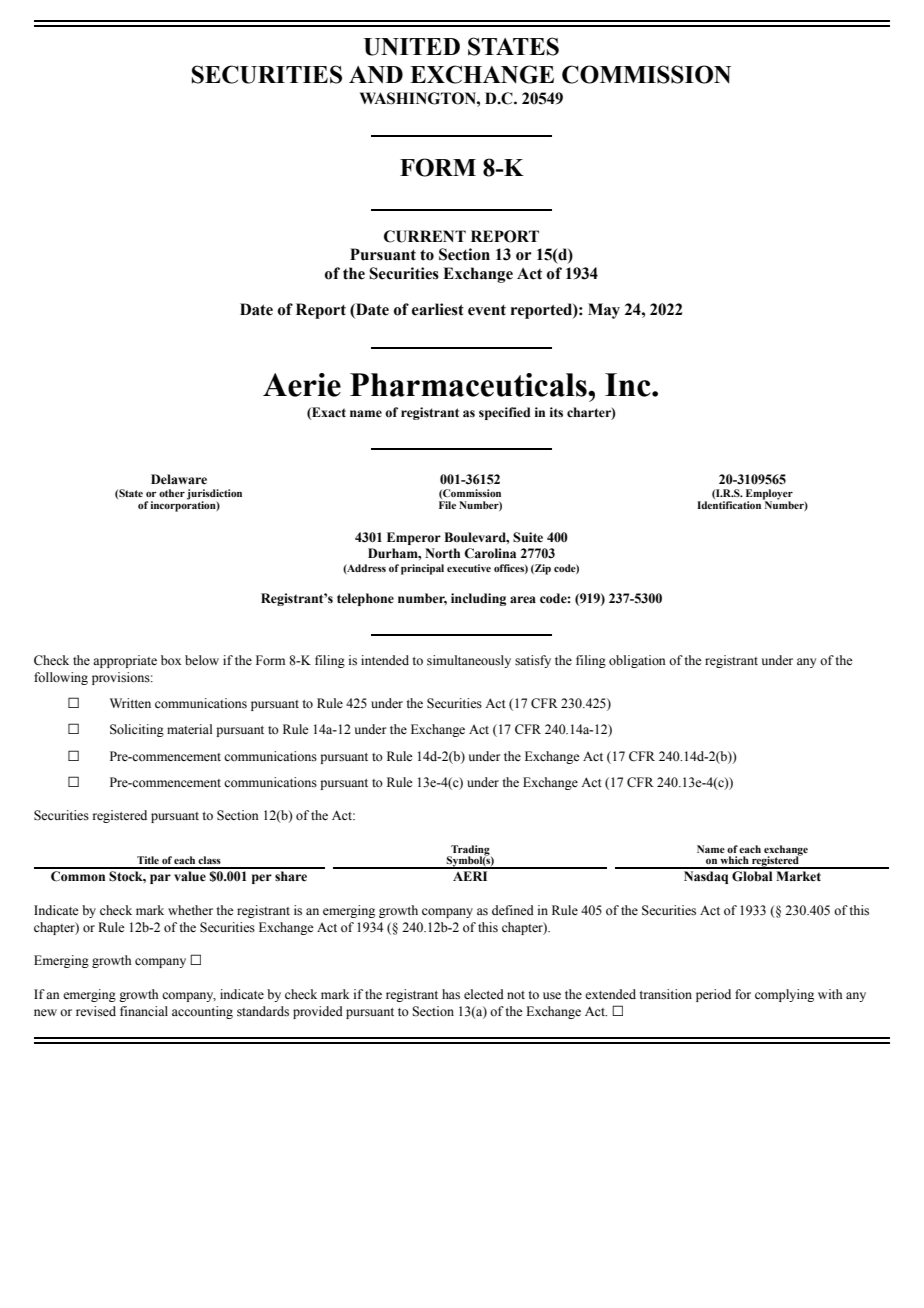  Describe the element at coordinates (172, 493) in the page. I see `other` at that location.
